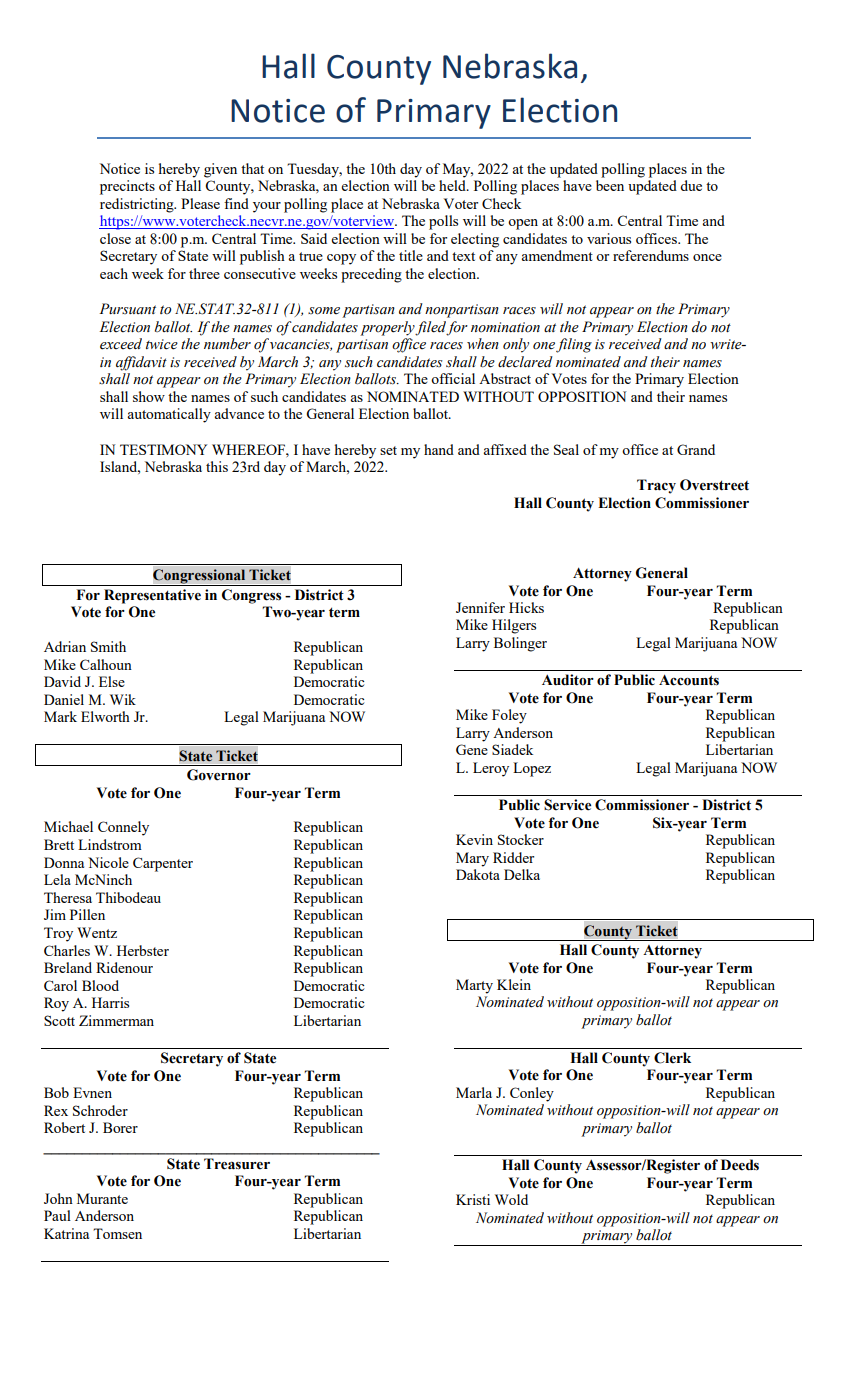  What do you see at coordinates (163, 449) in the screenshot?
I see `TESTIMONY` at bounding box center [163, 449].
